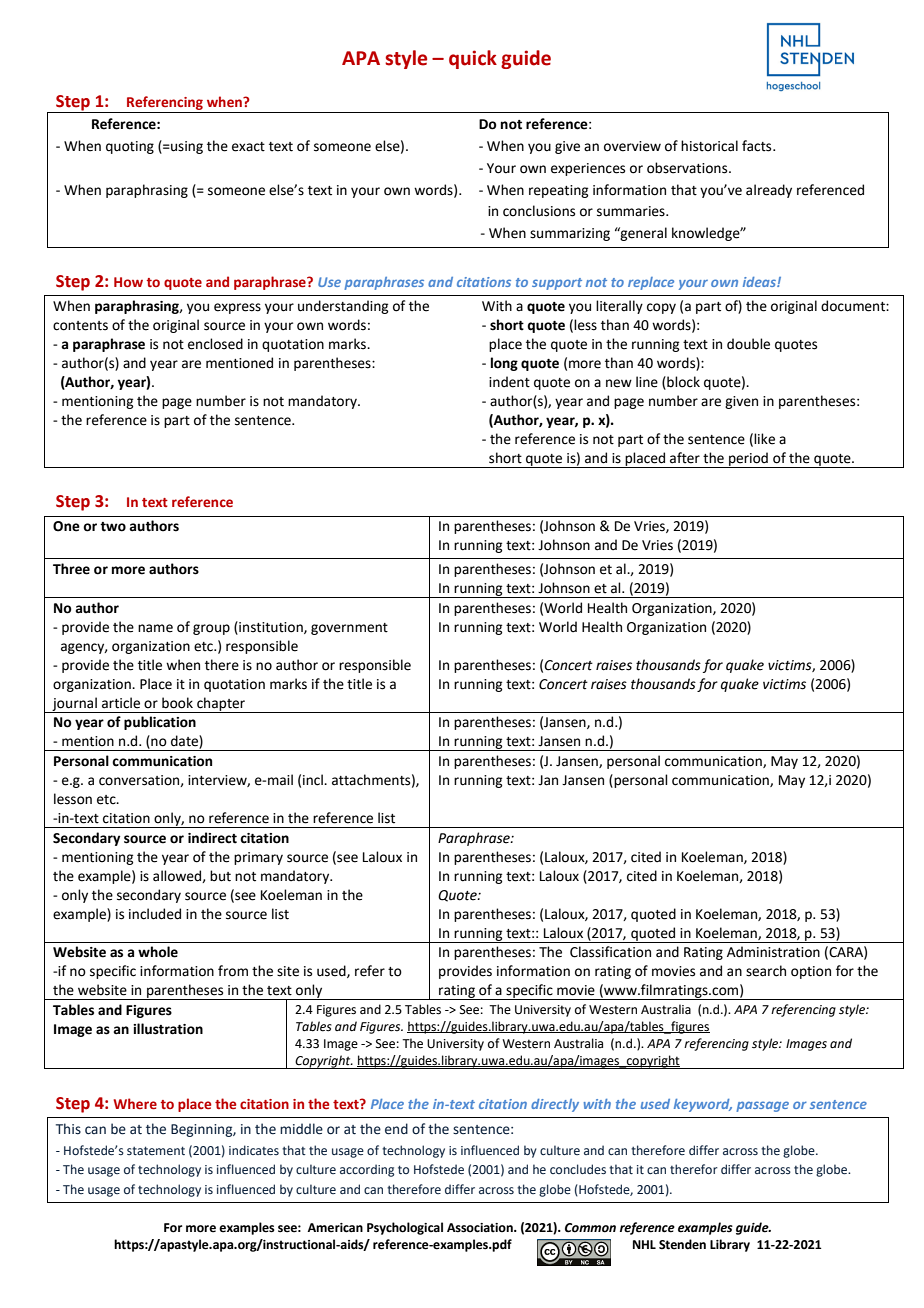  I want to click on quick, so click(473, 59).
